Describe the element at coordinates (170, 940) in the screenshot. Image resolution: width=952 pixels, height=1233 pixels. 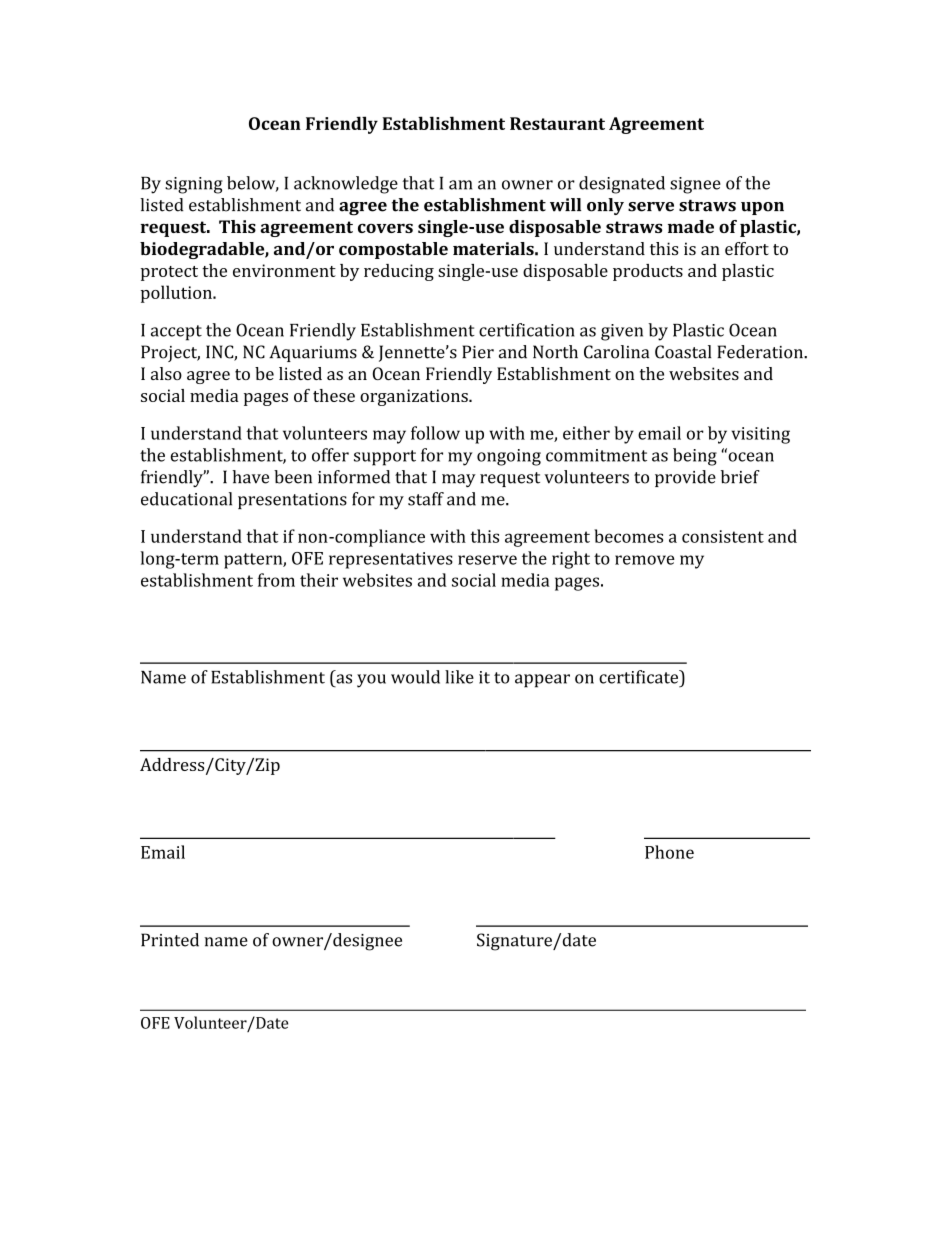
I see `Printed` at that location.
